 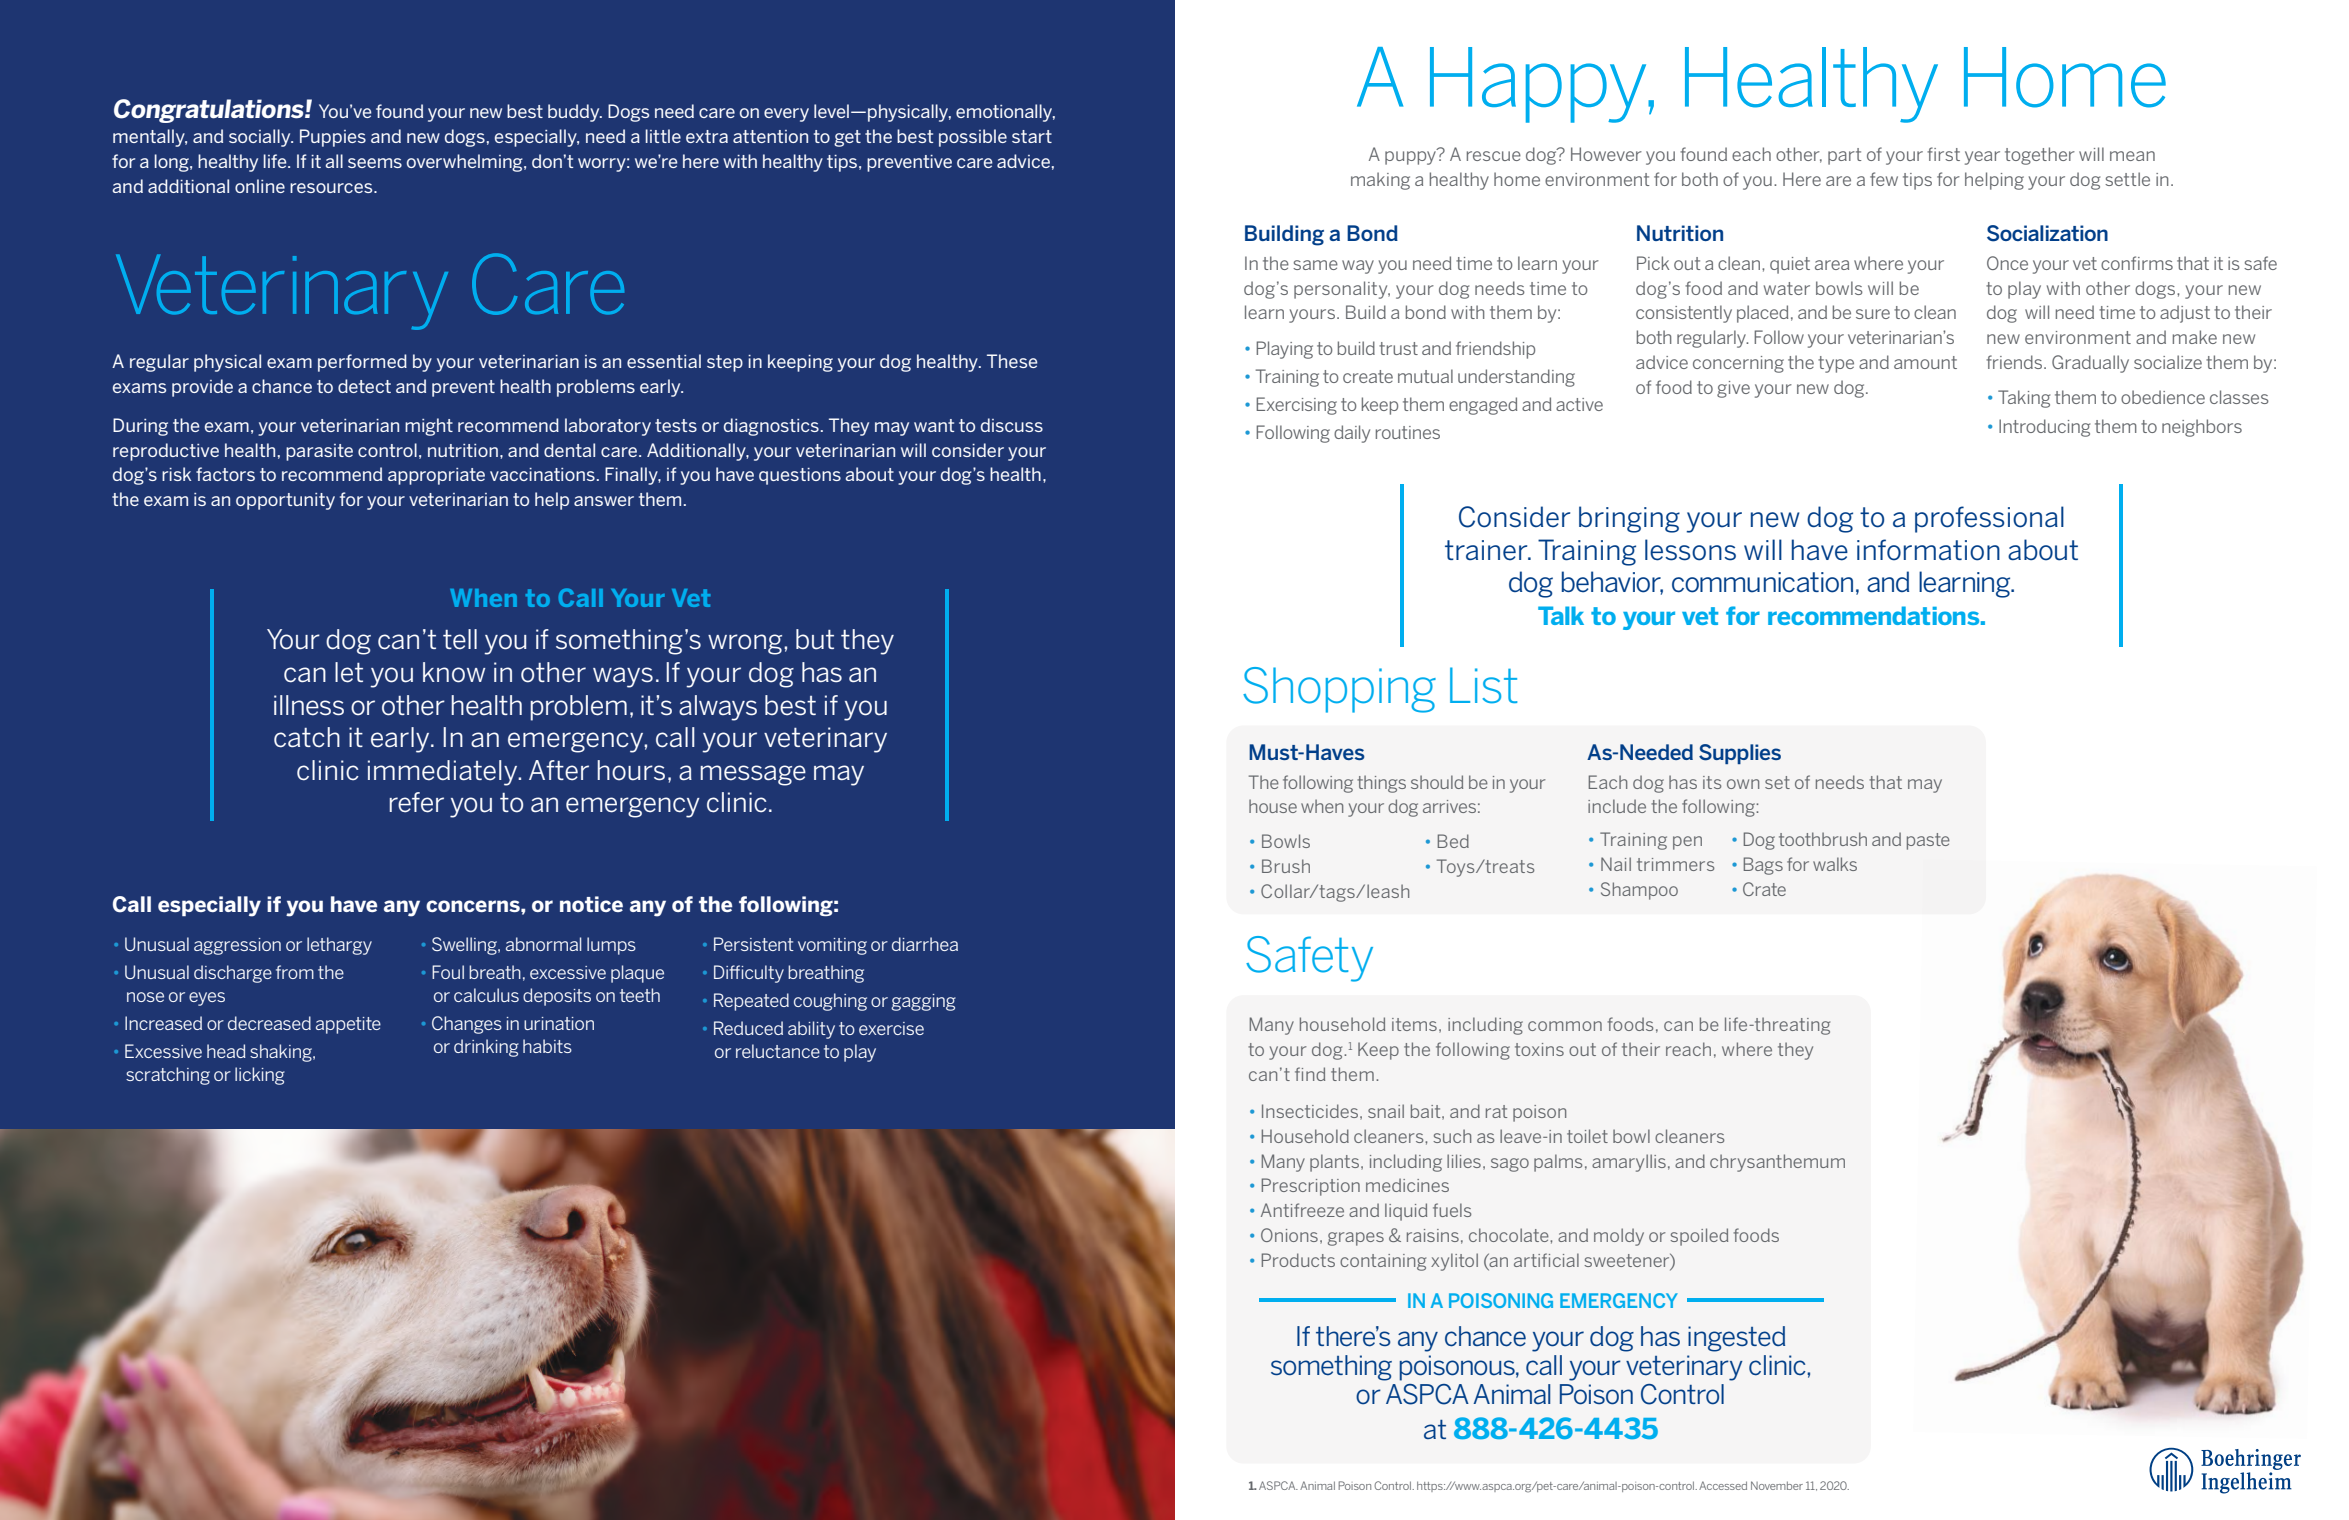 I want to click on items, so click(x=1414, y=1024).
